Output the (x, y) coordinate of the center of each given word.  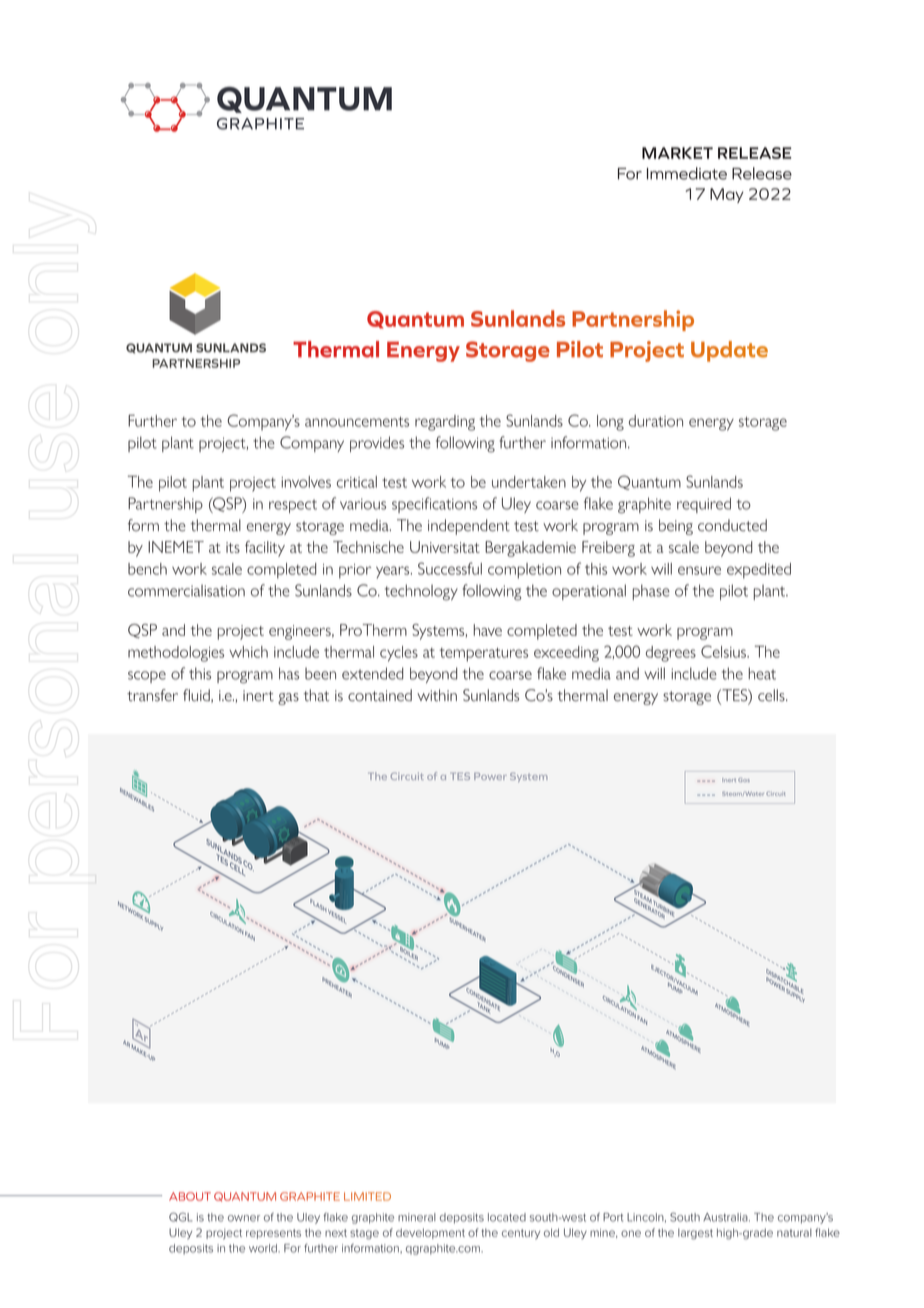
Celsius (725, 651)
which (248, 652)
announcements (357, 422)
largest (695, 1234)
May (727, 195)
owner (244, 1218)
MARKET (677, 153)
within (437, 695)
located (507, 1217)
